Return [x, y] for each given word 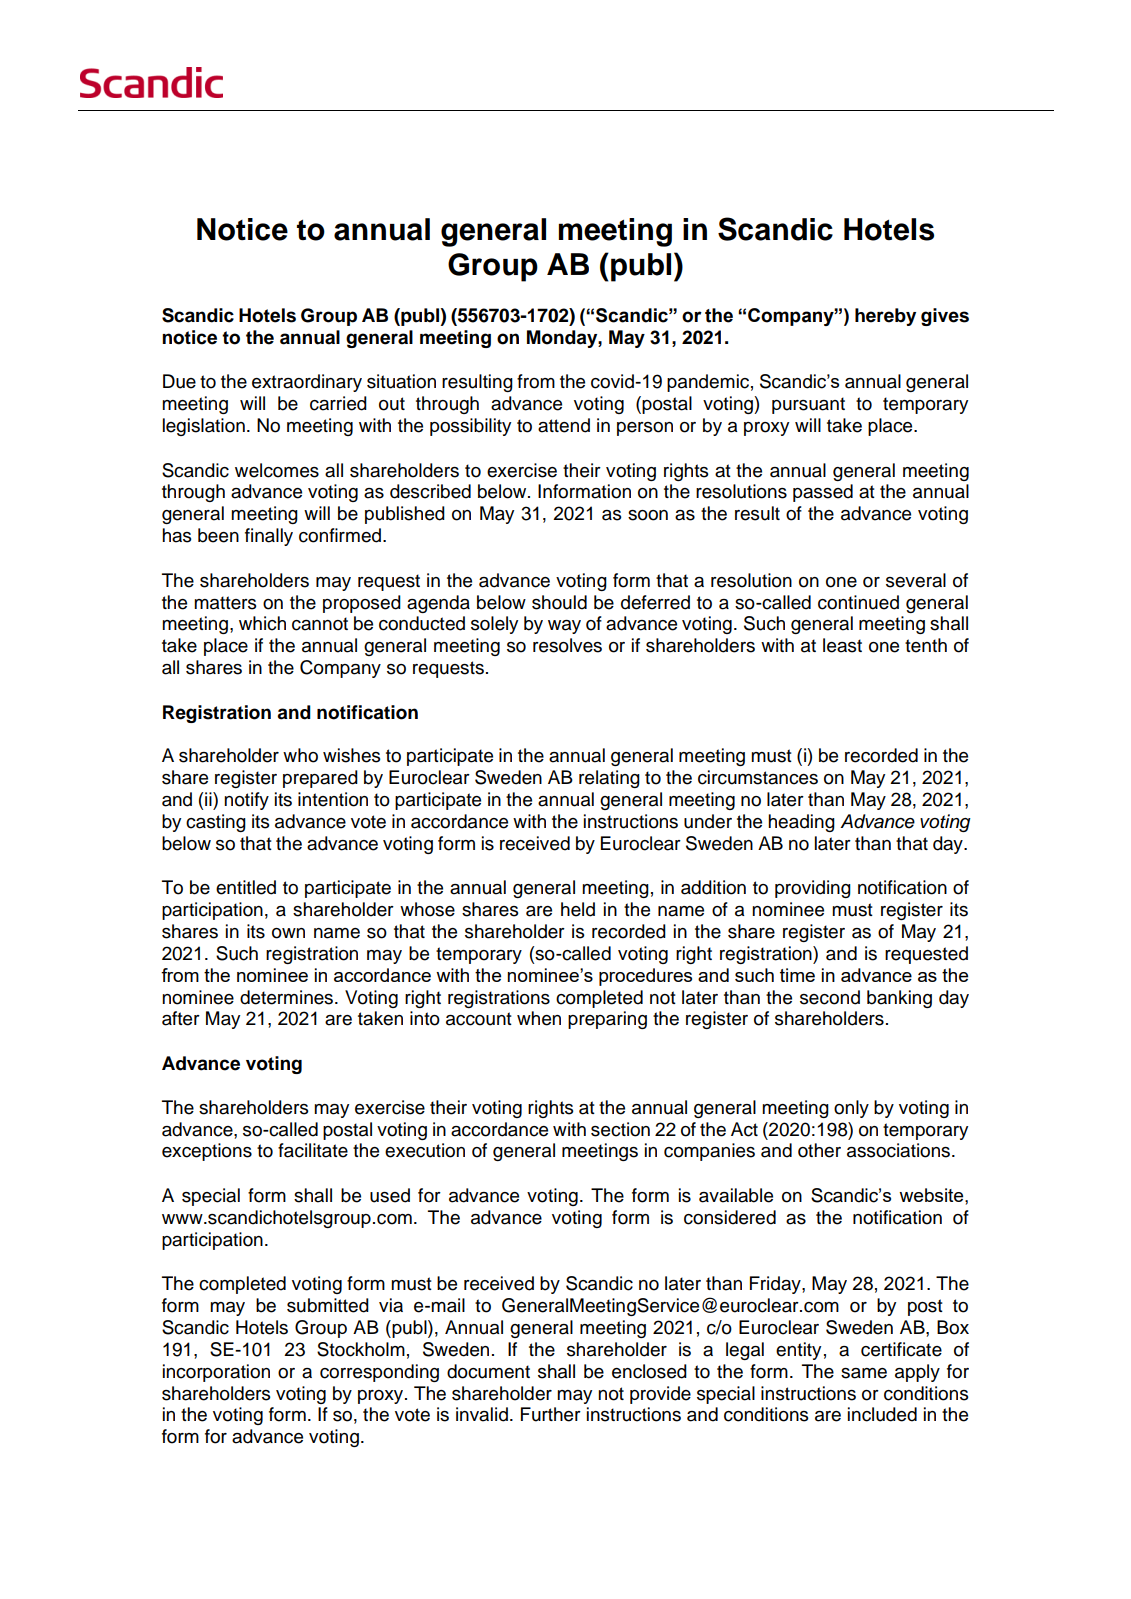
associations [900, 1150]
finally [269, 537]
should [559, 602]
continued [858, 602]
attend [564, 425]
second [830, 997]
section [620, 1129]
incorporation [216, 1373]
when [539, 1018]
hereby [885, 317]
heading [801, 823]
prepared [320, 779]
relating [609, 779]
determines [288, 997]
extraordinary [307, 383]
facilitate [313, 1150]
